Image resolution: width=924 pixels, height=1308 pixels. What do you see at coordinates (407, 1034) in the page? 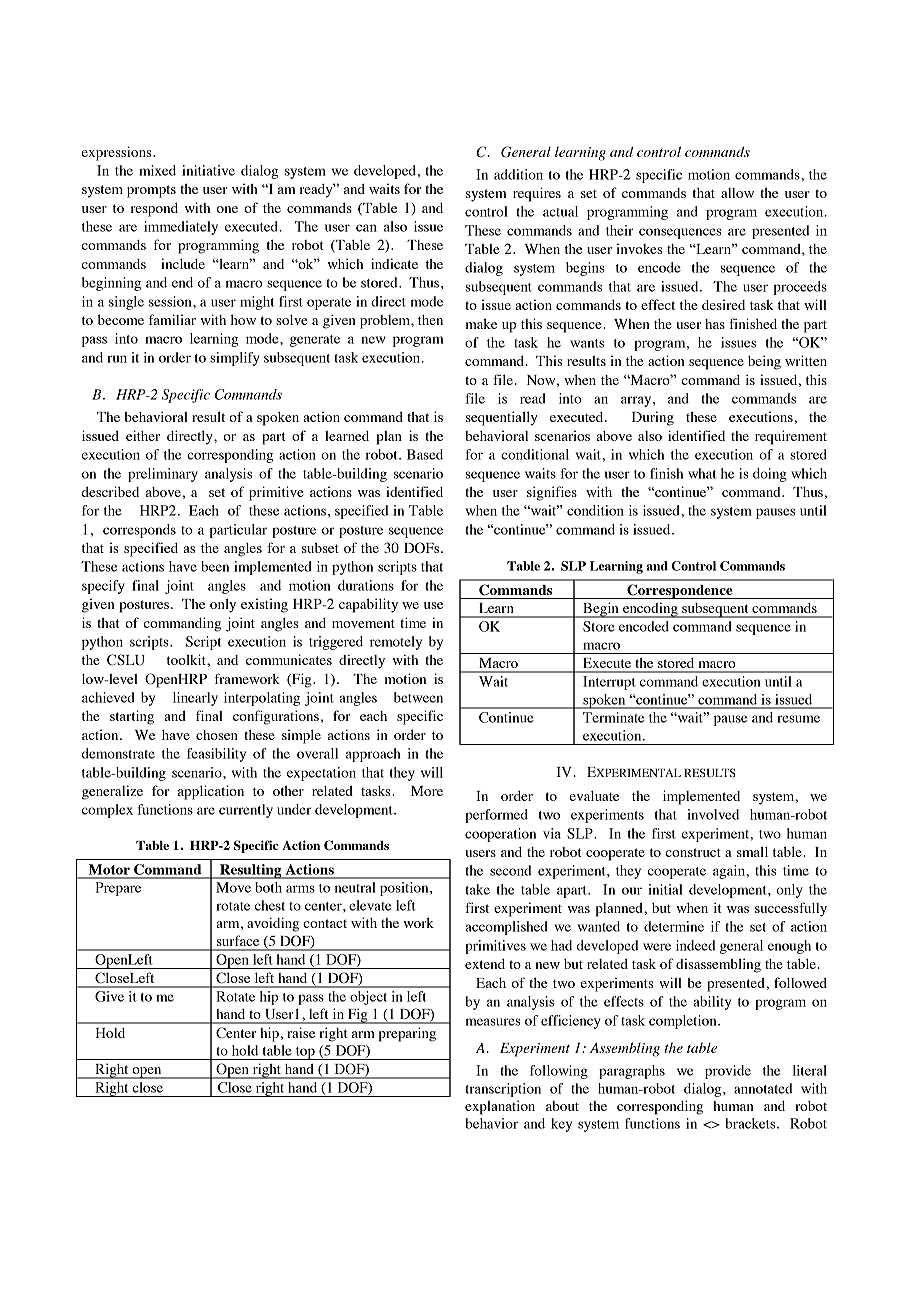
I see `preparing` at bounding box center [407, 1034].
